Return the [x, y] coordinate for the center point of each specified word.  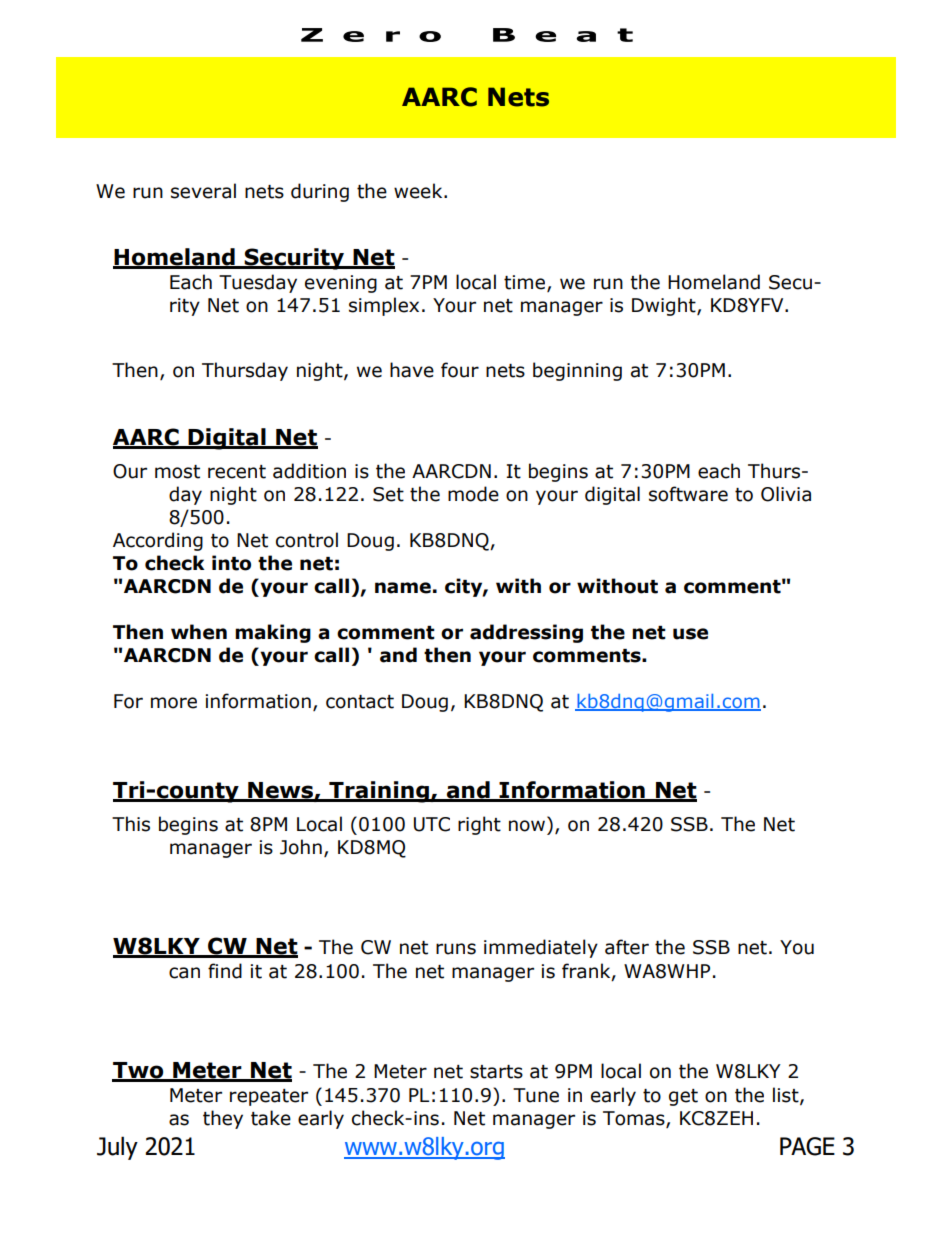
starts [496, 1072]
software [688, 494]
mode [473, 494]
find [225, 971]
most [177, 472]
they [223, 1119]
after [627, 947]
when [199, 632]
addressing [526, 633]
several [203, 191]
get [683, 1097]
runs [456, 949]
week [419, 191]
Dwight [665, 306]
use [690, 634]
